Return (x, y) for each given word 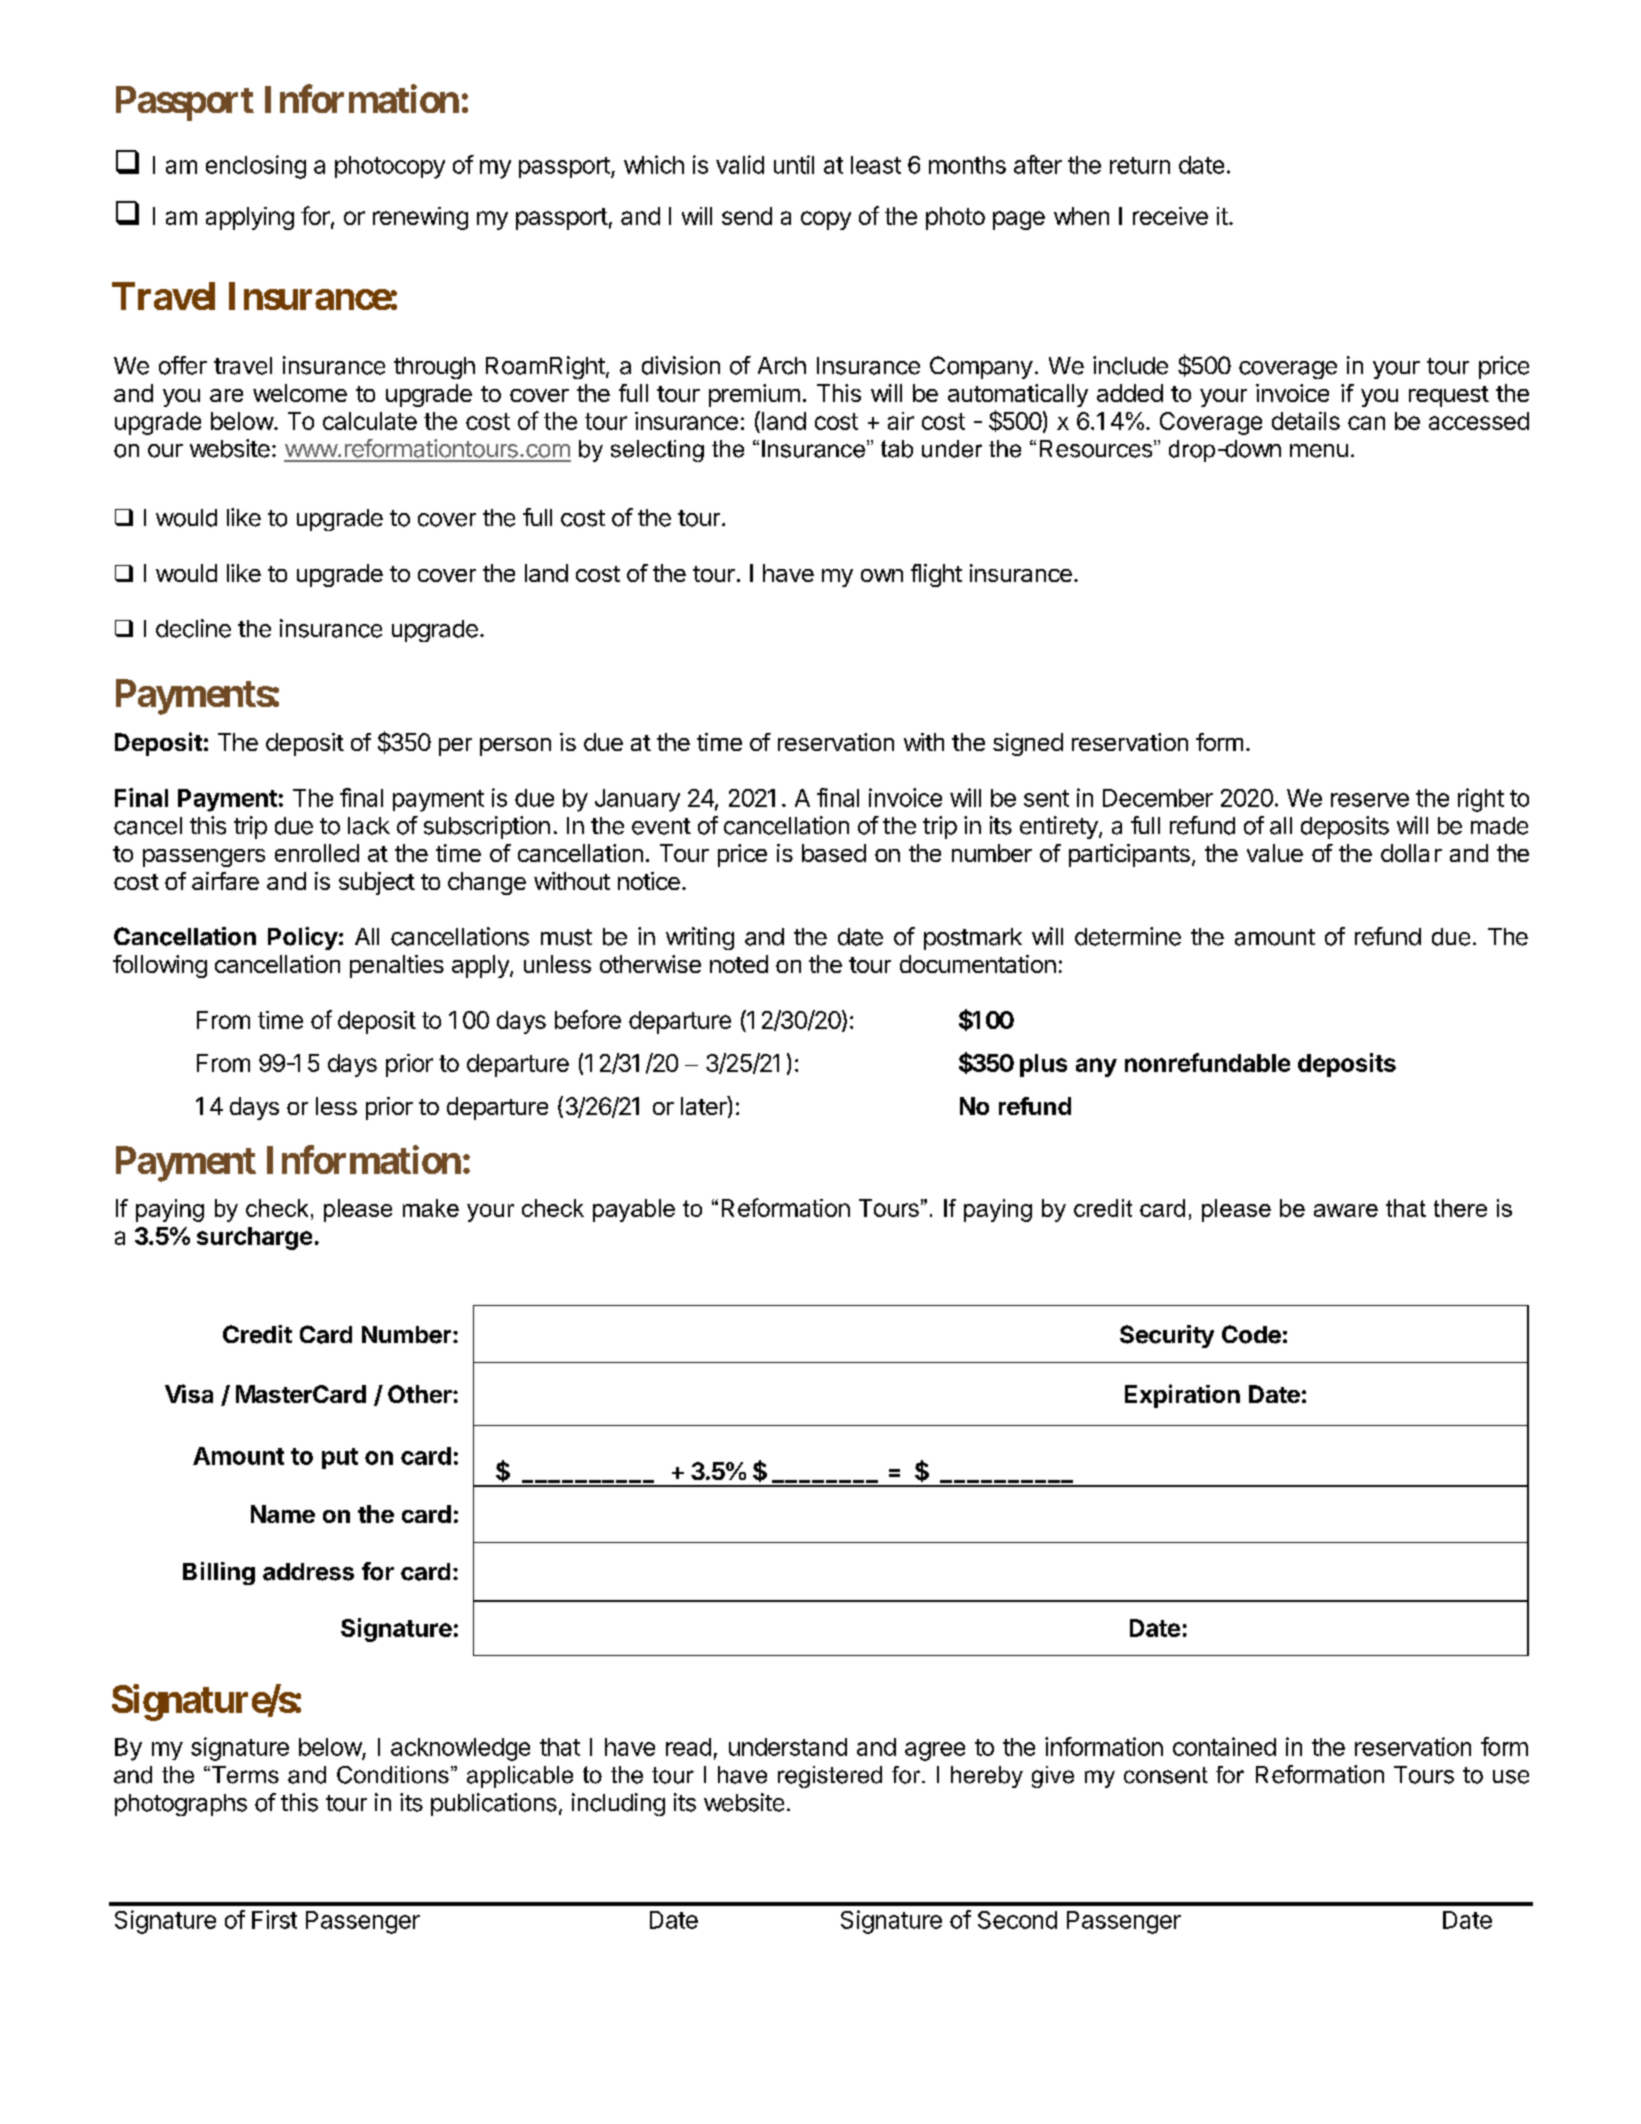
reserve (1370, 800)
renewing (420, 218)
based (834, 853)
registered (830, 1777)
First (274, 1919)
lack (369, 826)
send (747, 216)
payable (634, 1210)
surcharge (254, 1238)
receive (1170, 216)
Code (1251, 1334)
